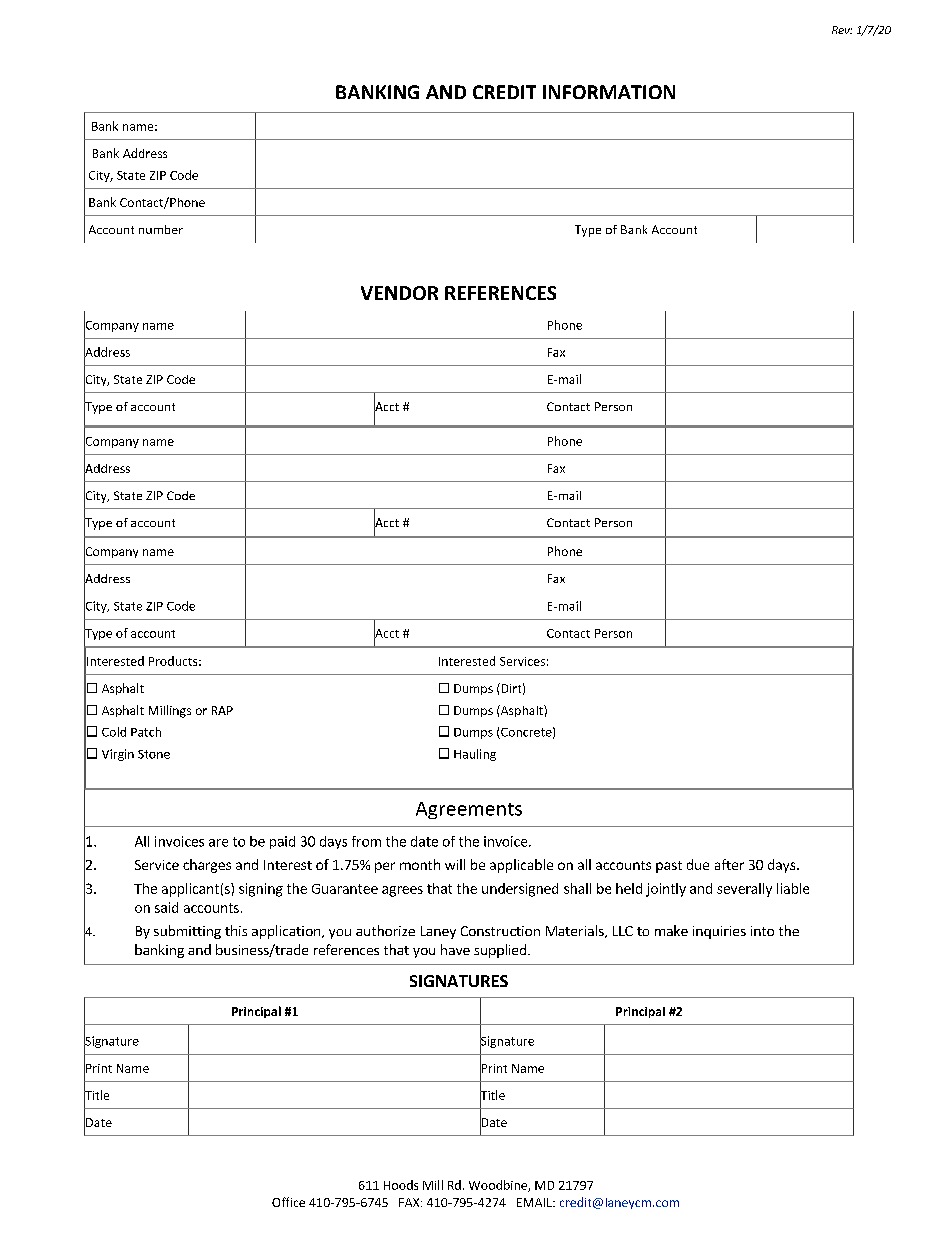  I want to click on Hoods, so click(401, 1185).
